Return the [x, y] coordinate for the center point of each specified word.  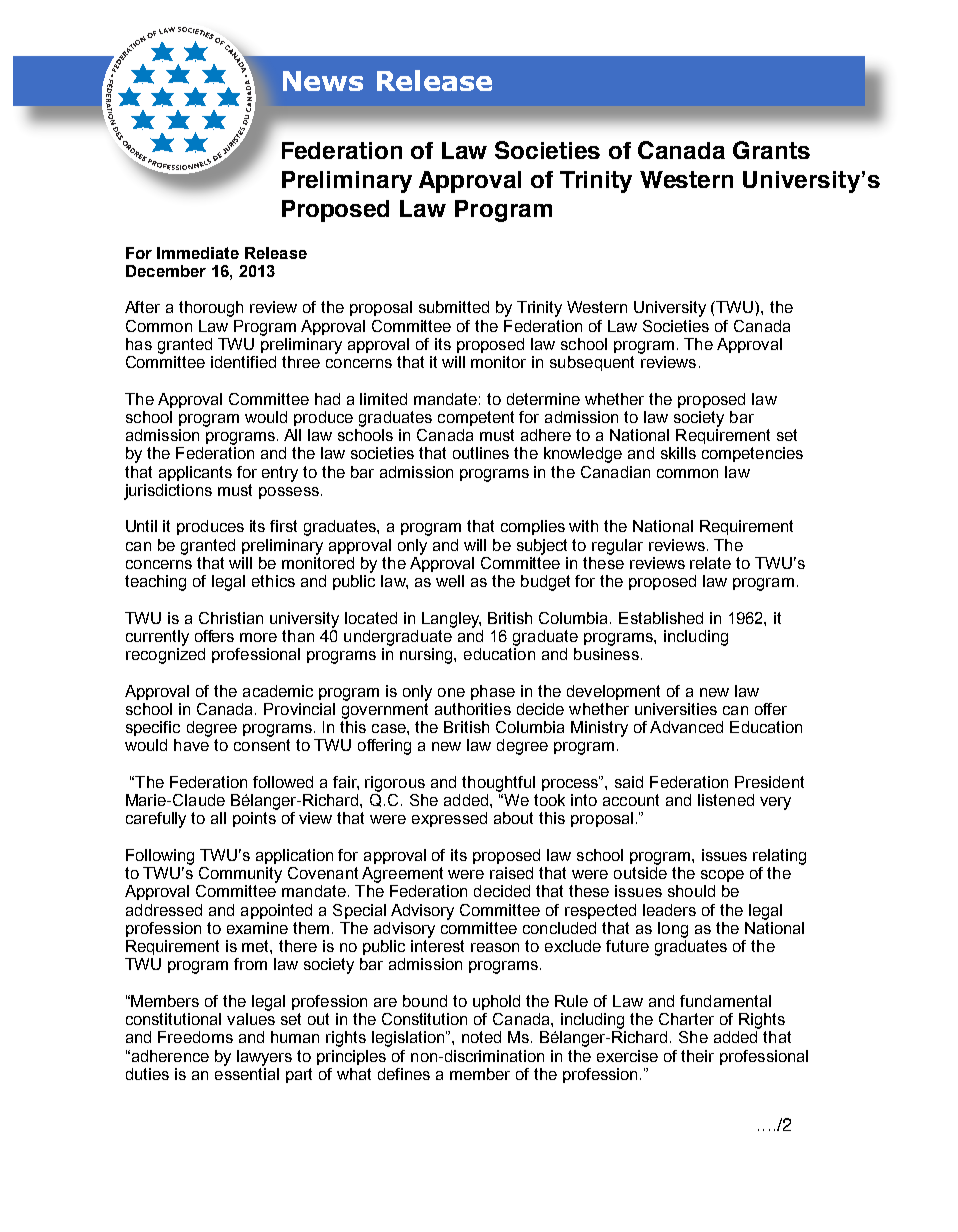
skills [678, 453]
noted [481, 1037]
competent [476, 418]
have [191, 745]
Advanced [686, 727]
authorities [473, 709]
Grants [771, 150]
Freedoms [195, 1037]
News [323, 81]
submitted [454, 307]
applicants [195, 473]
